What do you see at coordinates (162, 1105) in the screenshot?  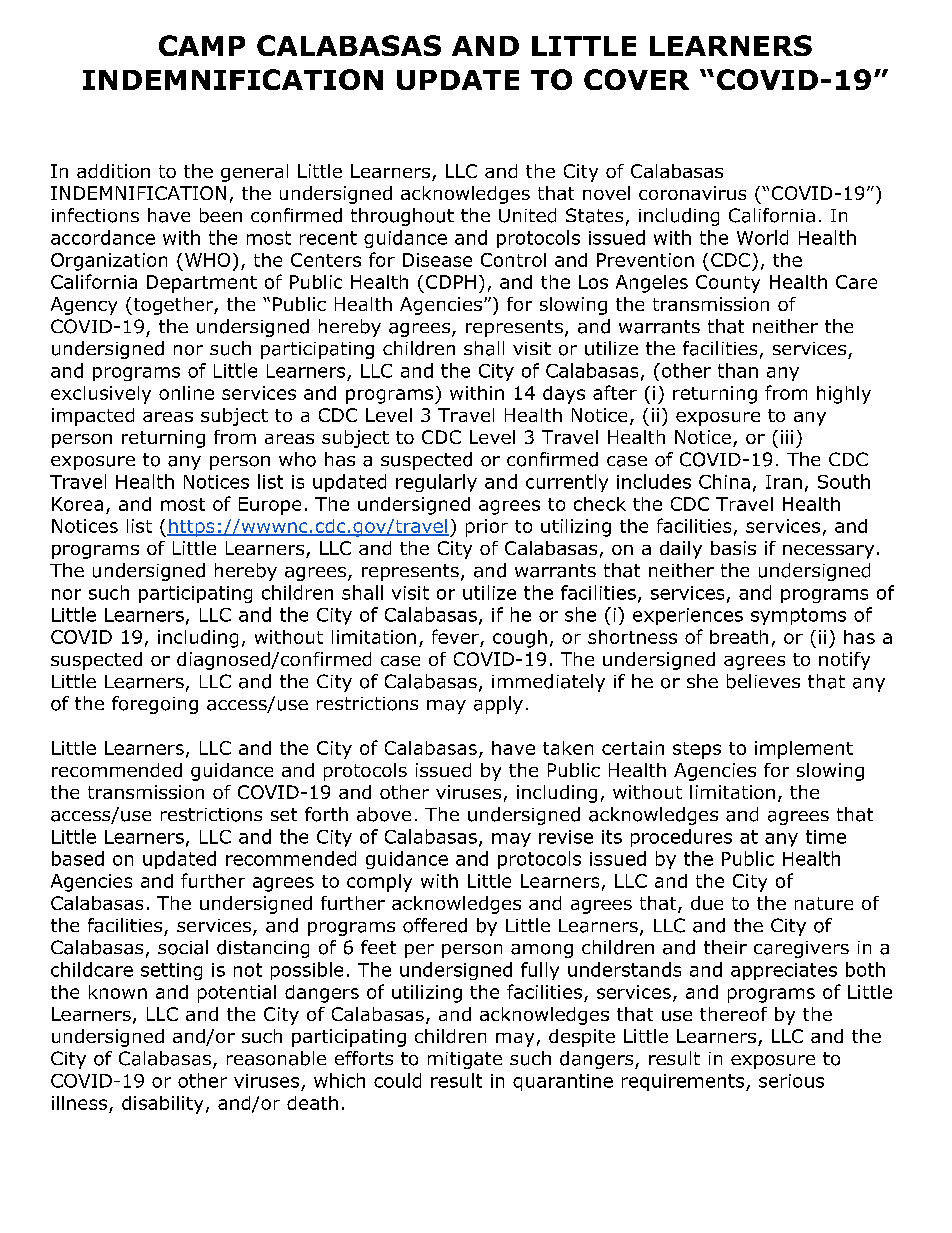 I see `disability` at bounding box center [162, 1105].
